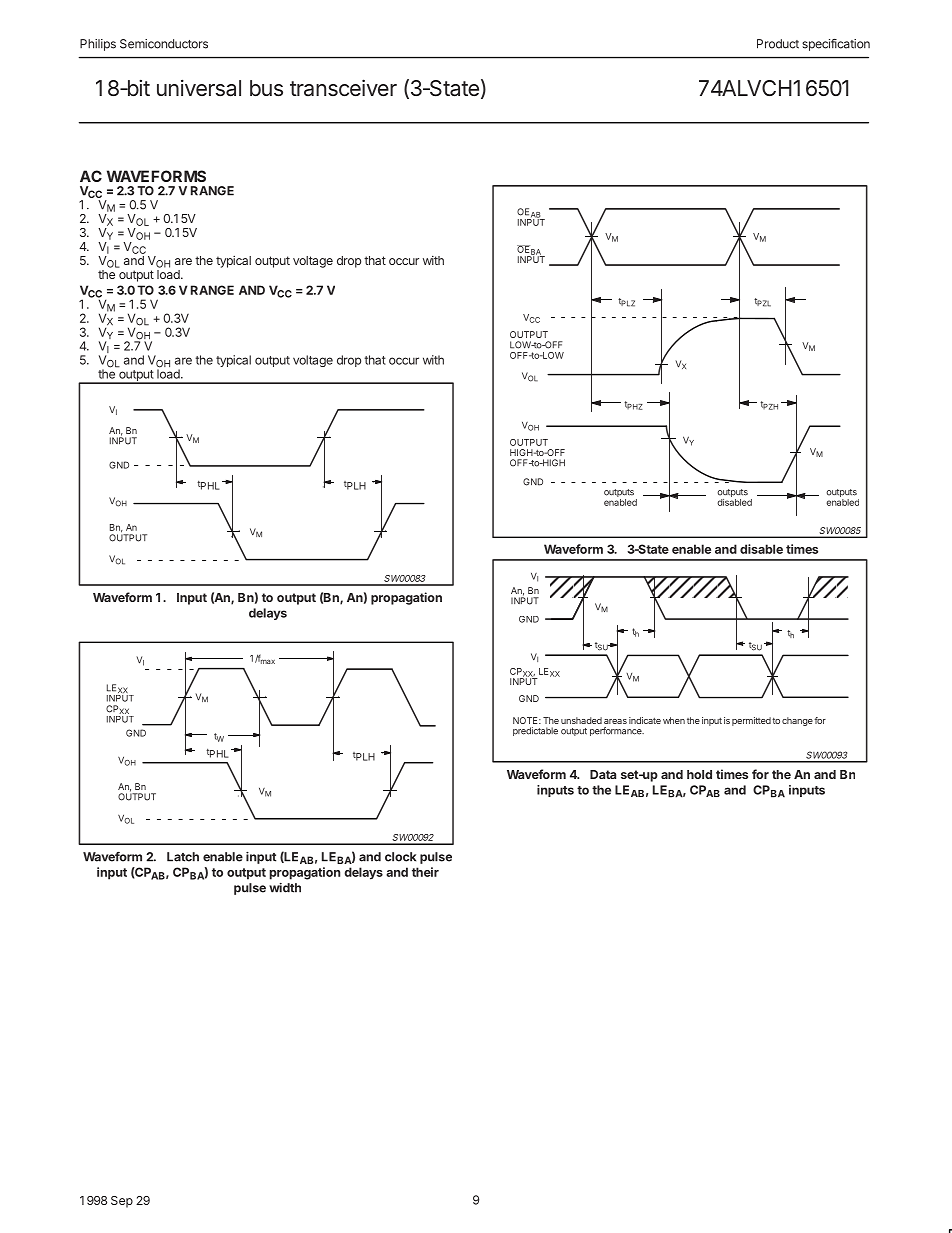 Image resolution: width=952 pixels, height=1233 pixels. I want to click on Latch, so click(183, 857).
